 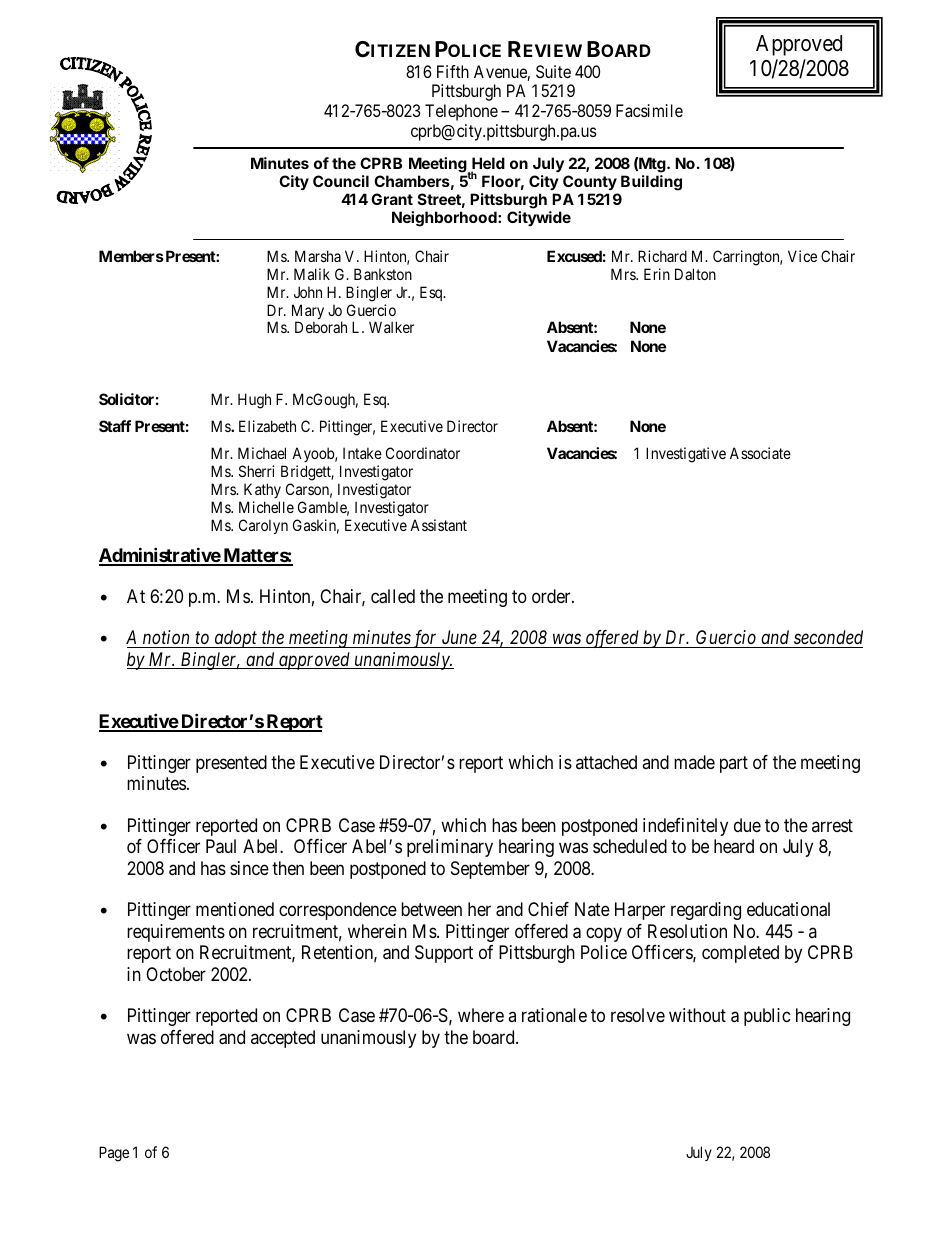 What do you see at coordinates (461, 112) in the document?
I see `Telephone` at bounding box center [461, 112].
